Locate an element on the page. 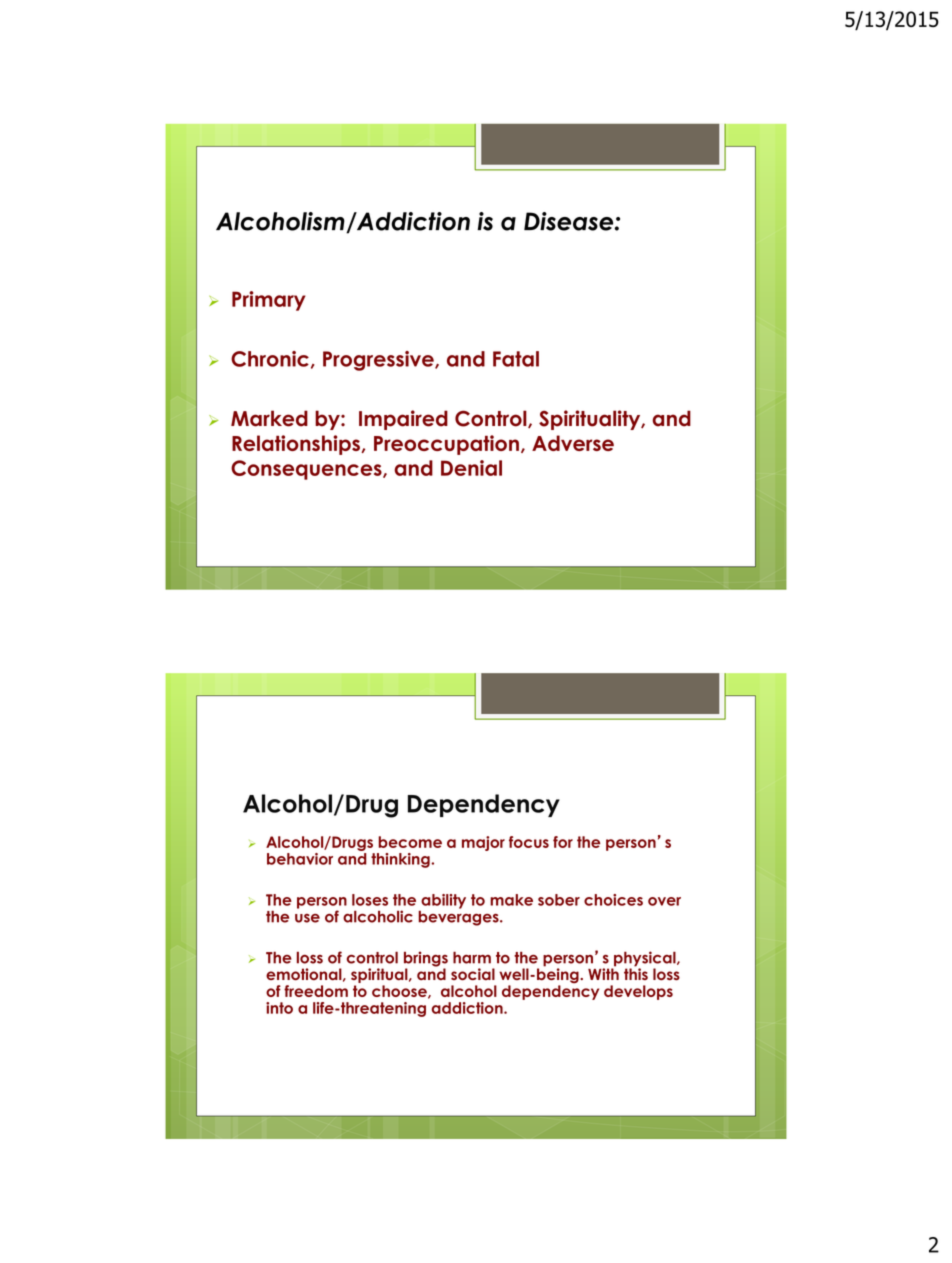 The image size is (952, 1263). Disease is located at coordinates (570, 221).
